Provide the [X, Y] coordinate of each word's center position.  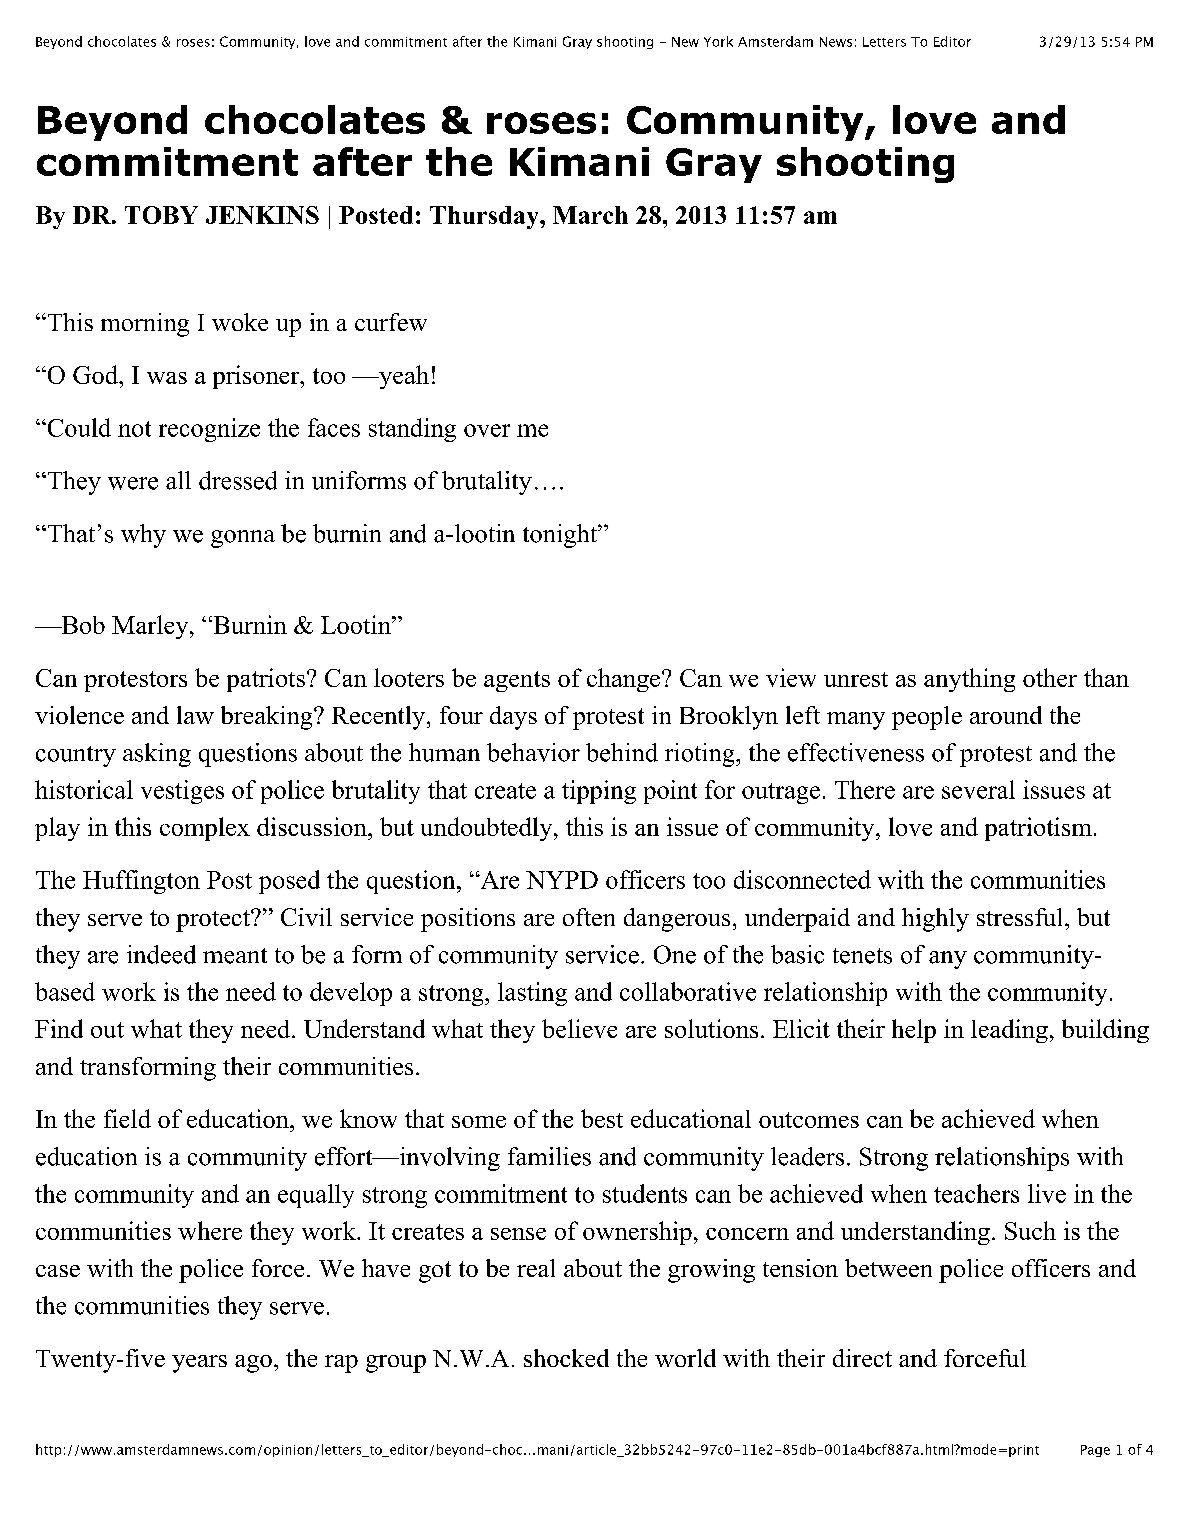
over [487, 430]
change [625, 680]
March [590, 215]
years [199, 1364]
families [549, 1156]
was [167, 378]
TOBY [161, 215]
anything [969, 680]
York [718, 41]
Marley [151, 627]
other [1050, 677]
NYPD [562, 880]
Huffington [141, 882]
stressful [1021, 917]
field [127, 1118]
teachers [976, 1193]
